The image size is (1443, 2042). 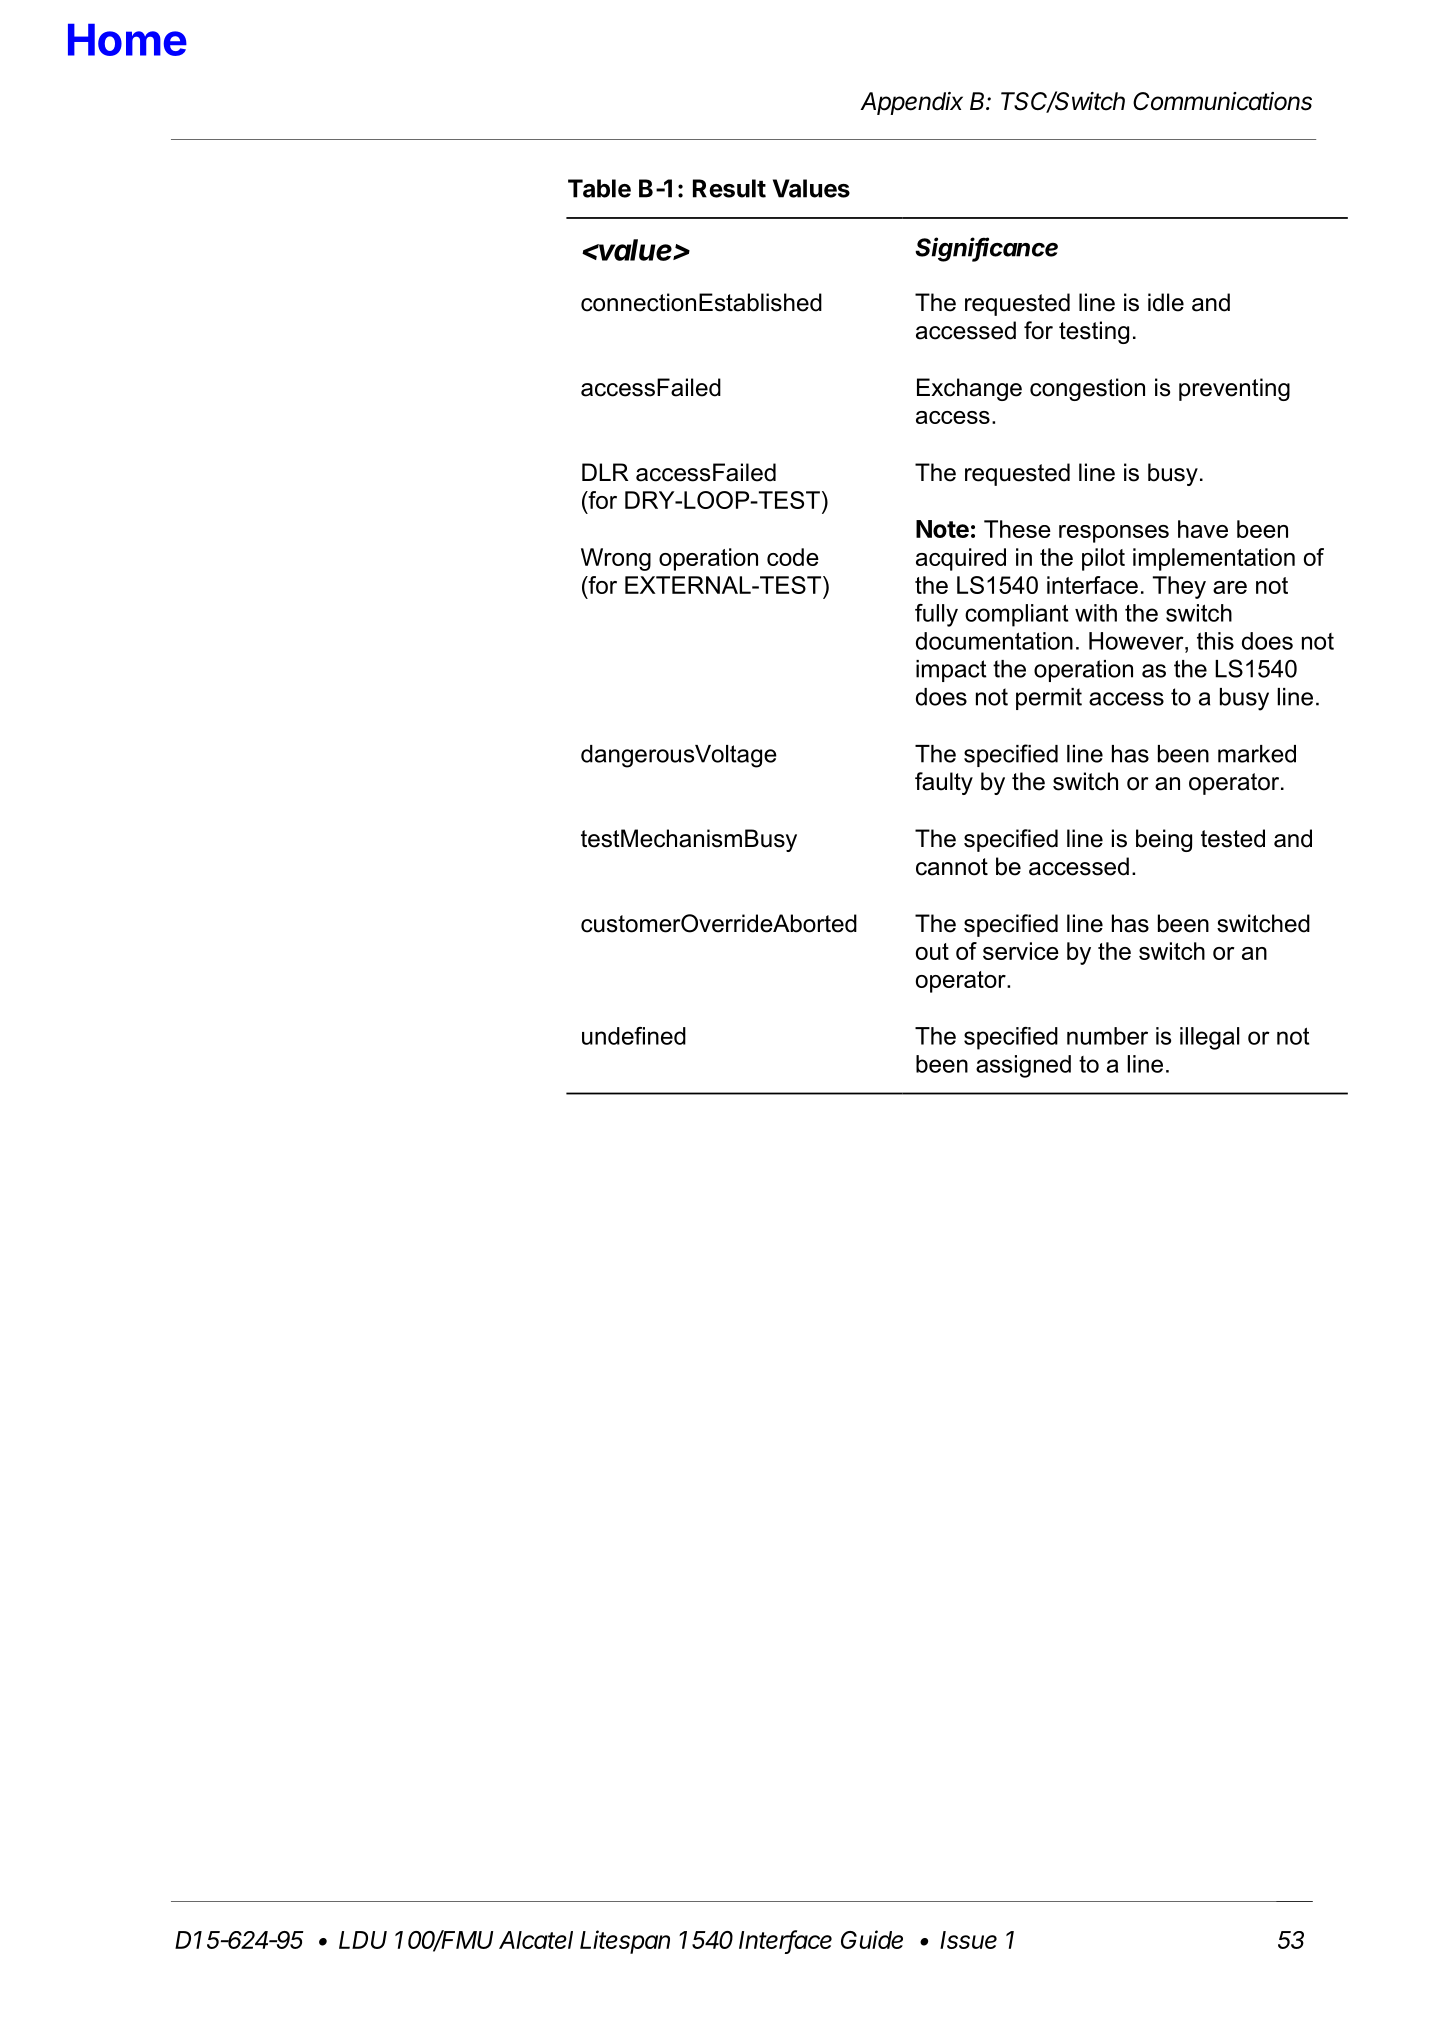 I want to click on number, so click(x=1107, y=1036).
